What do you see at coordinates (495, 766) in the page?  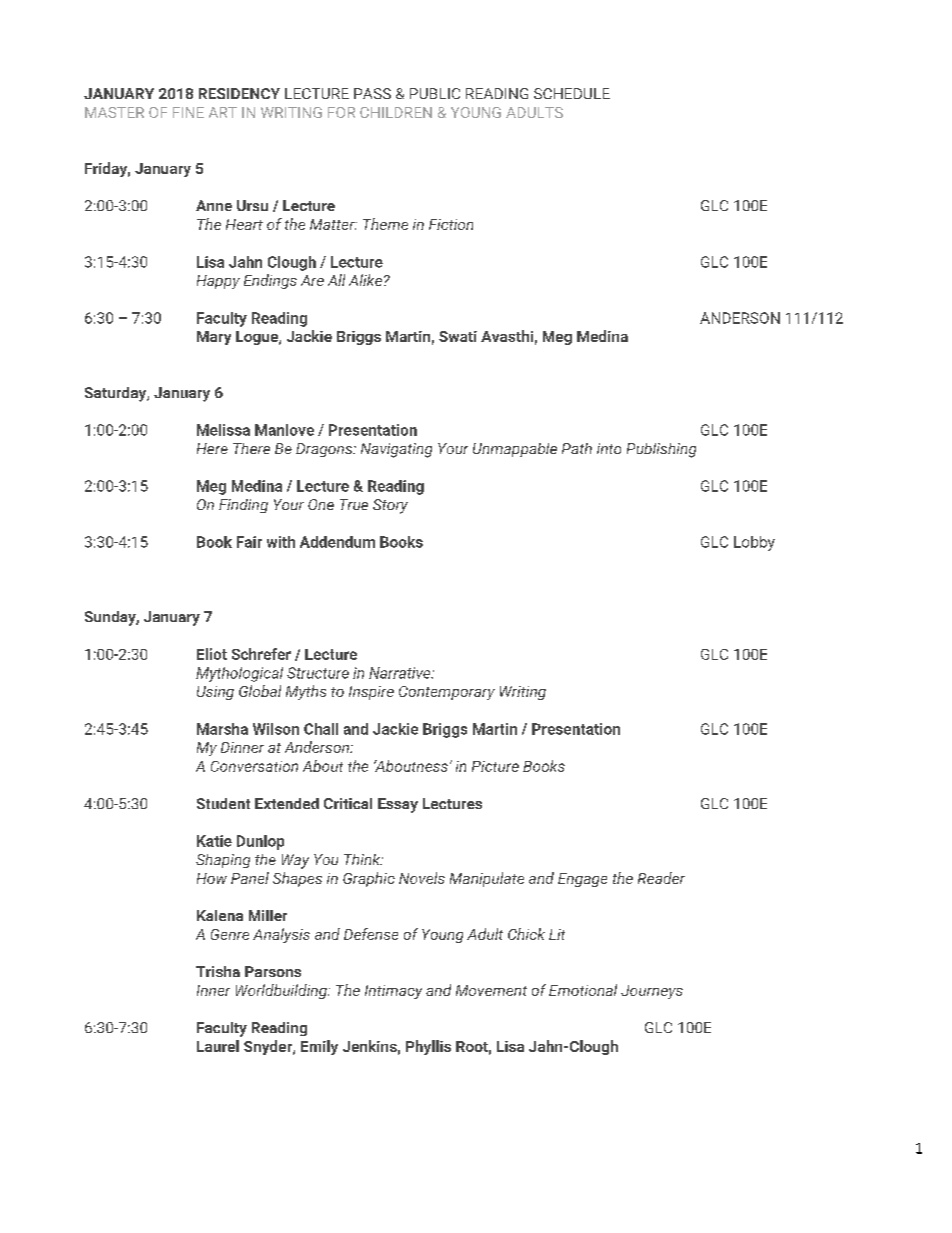 I see `Picture` at bounding box center [495, 766].
